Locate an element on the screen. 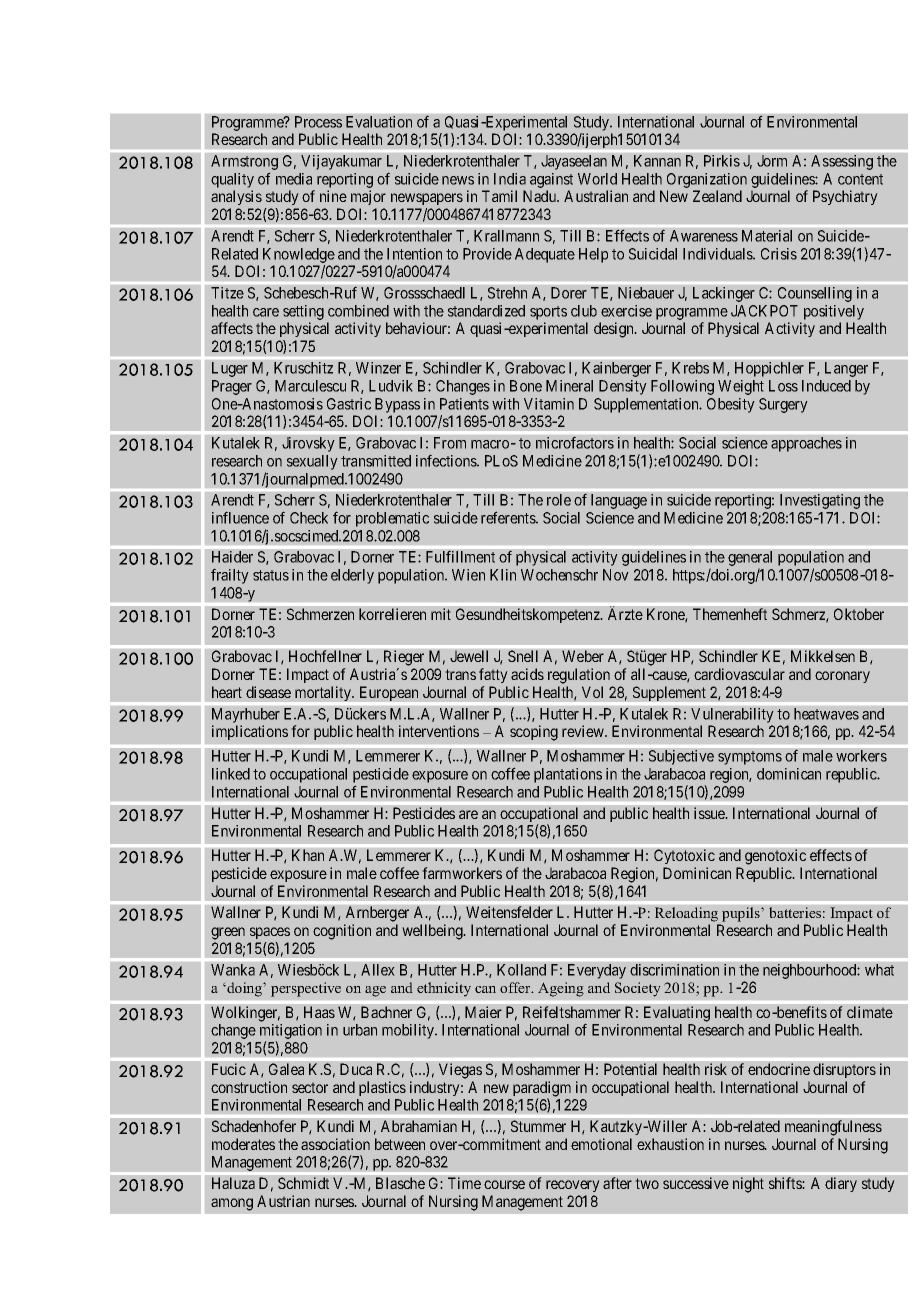  Assessing is located at coordinates (842, 162).
